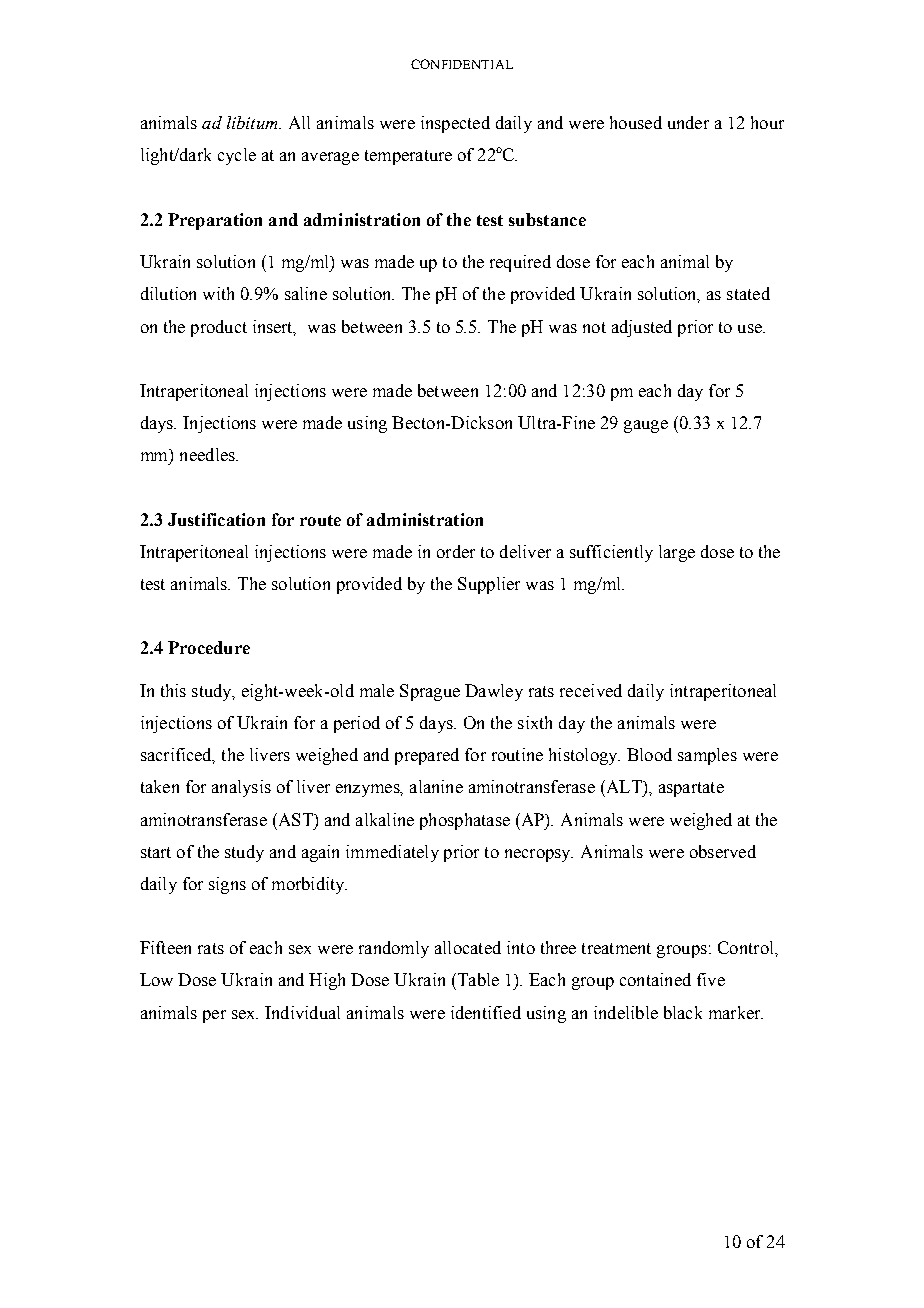  I want to click on product, so click(219, 328).
